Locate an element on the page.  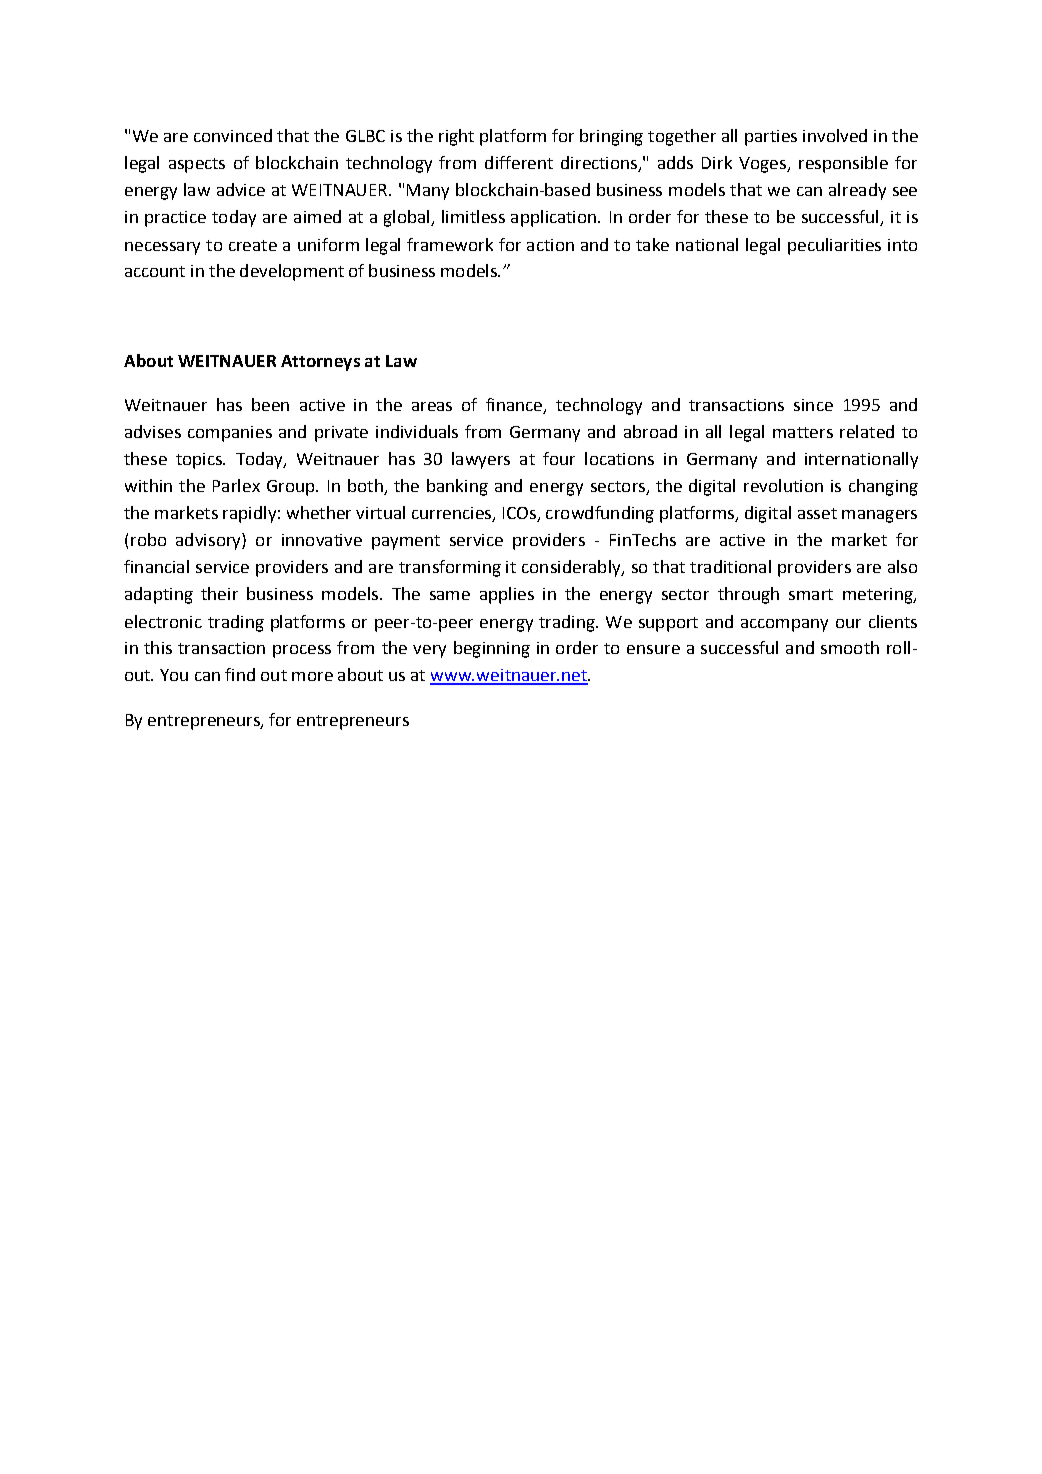
find is located at coordinates (240, 674).
